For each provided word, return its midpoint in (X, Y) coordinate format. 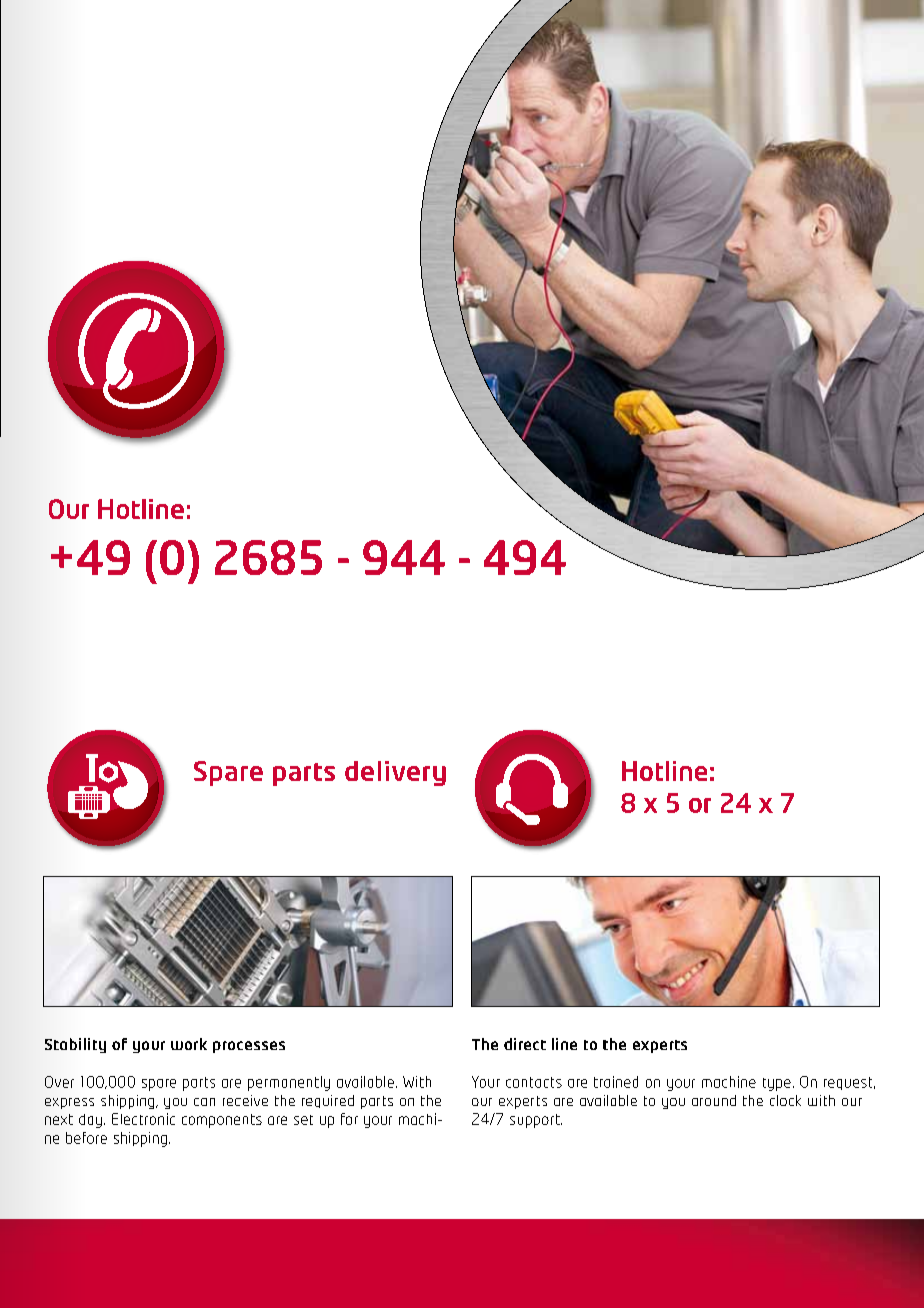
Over (59, 1082)
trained (616, 1082)
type (777, 1084)
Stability (75, 1045)
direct (525, 1044)
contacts (534, 1082)
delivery (395, 773)
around (714, 1100)
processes (249, 1047)
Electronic (143, 1119)
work (189, 1044)
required (328, 1101)
